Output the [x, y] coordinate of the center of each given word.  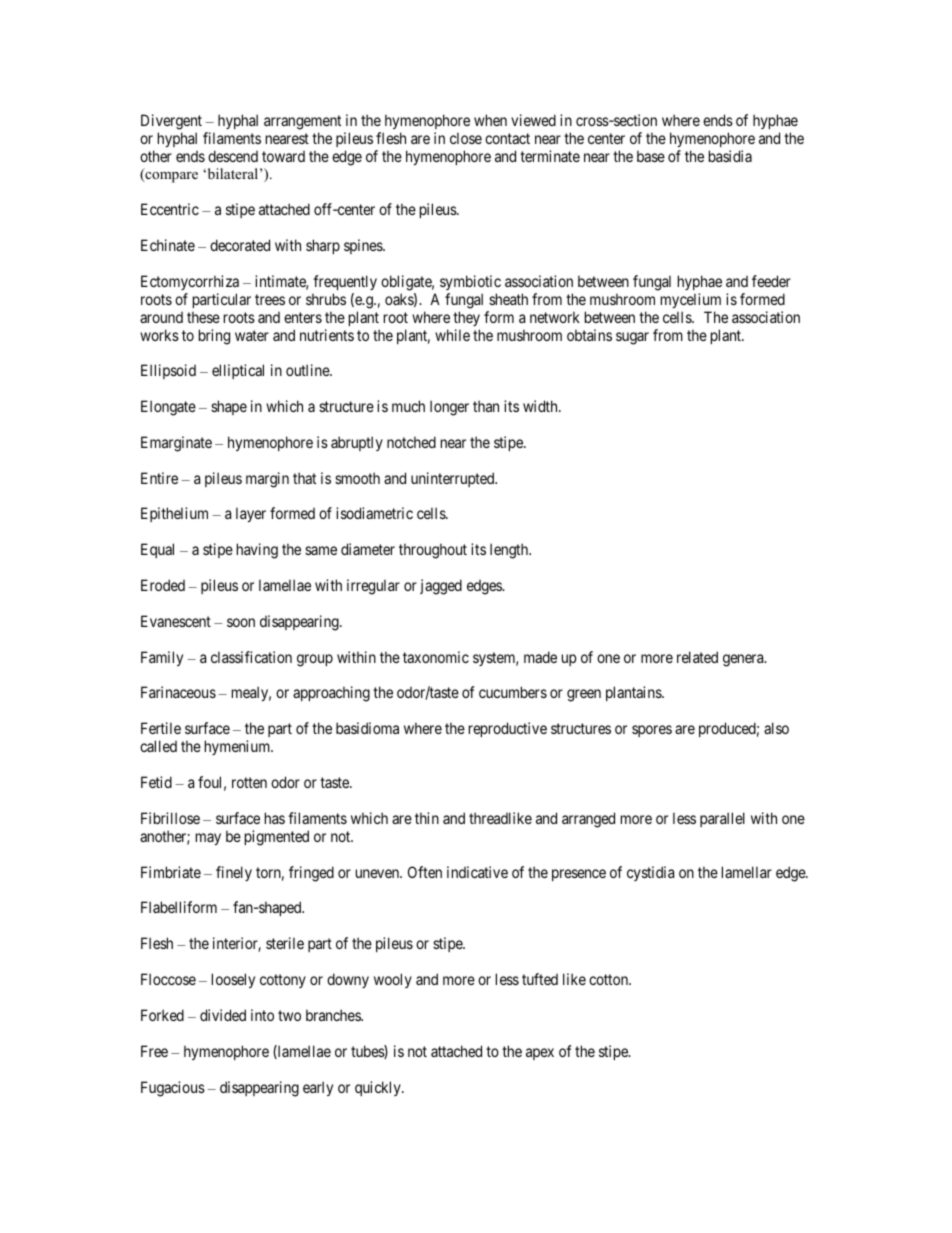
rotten [249, 782]
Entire [159, 478]
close [466, 138]
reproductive [508, 729]
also [776, 728]
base [651, 156]
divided [223, 1015]
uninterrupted [454, 479]
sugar [632, 338]
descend [233, 156]
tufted [540, 979]
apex [540, 1054]
